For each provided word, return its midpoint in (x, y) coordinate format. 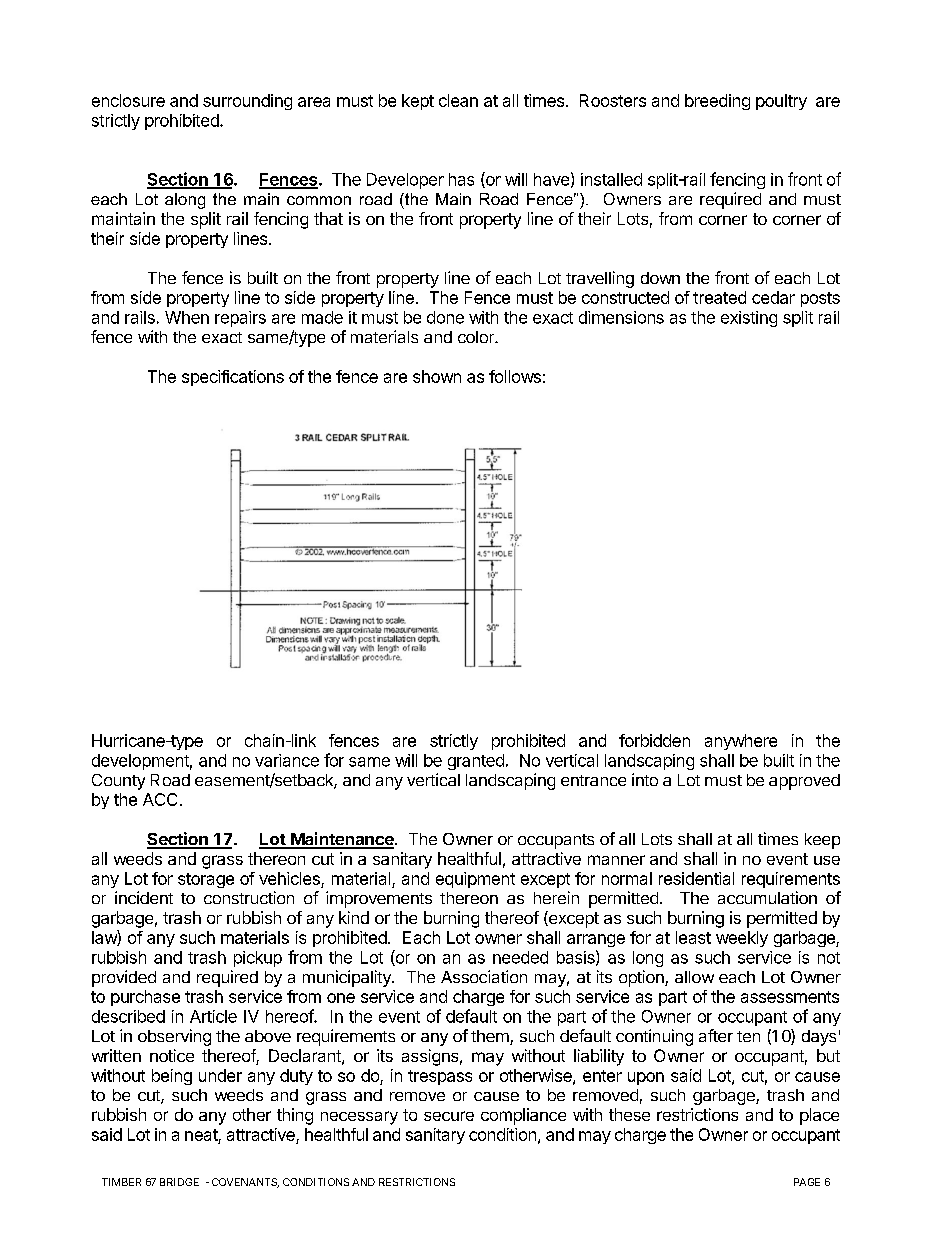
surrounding (247, 102)
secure (449, 1116)
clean (458, 100)
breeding (717, 102)
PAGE (807, 1182)
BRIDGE (179, 1182)
